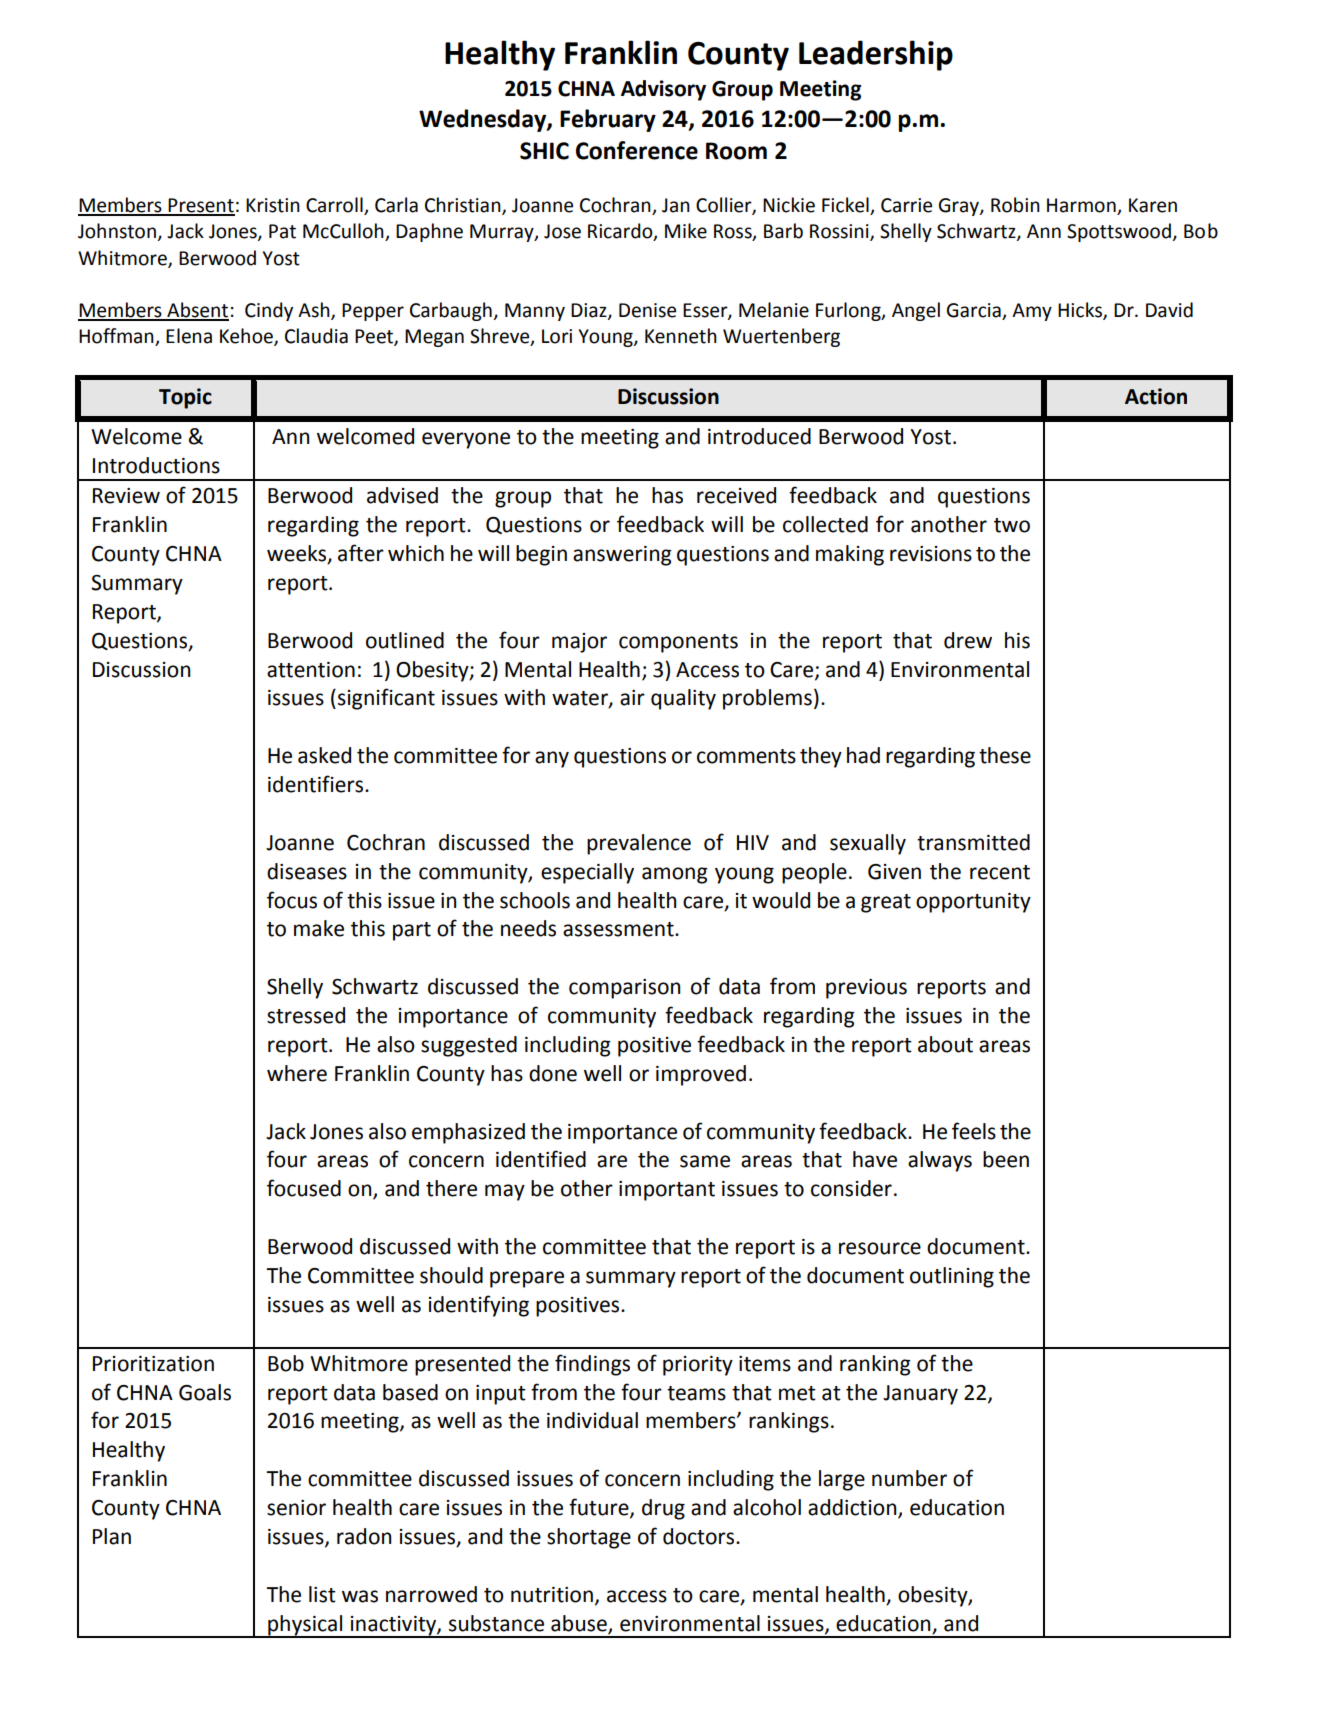  Describe the element at coordinates (639, 844) in the screenshot. I see `prevalence` at that location.
